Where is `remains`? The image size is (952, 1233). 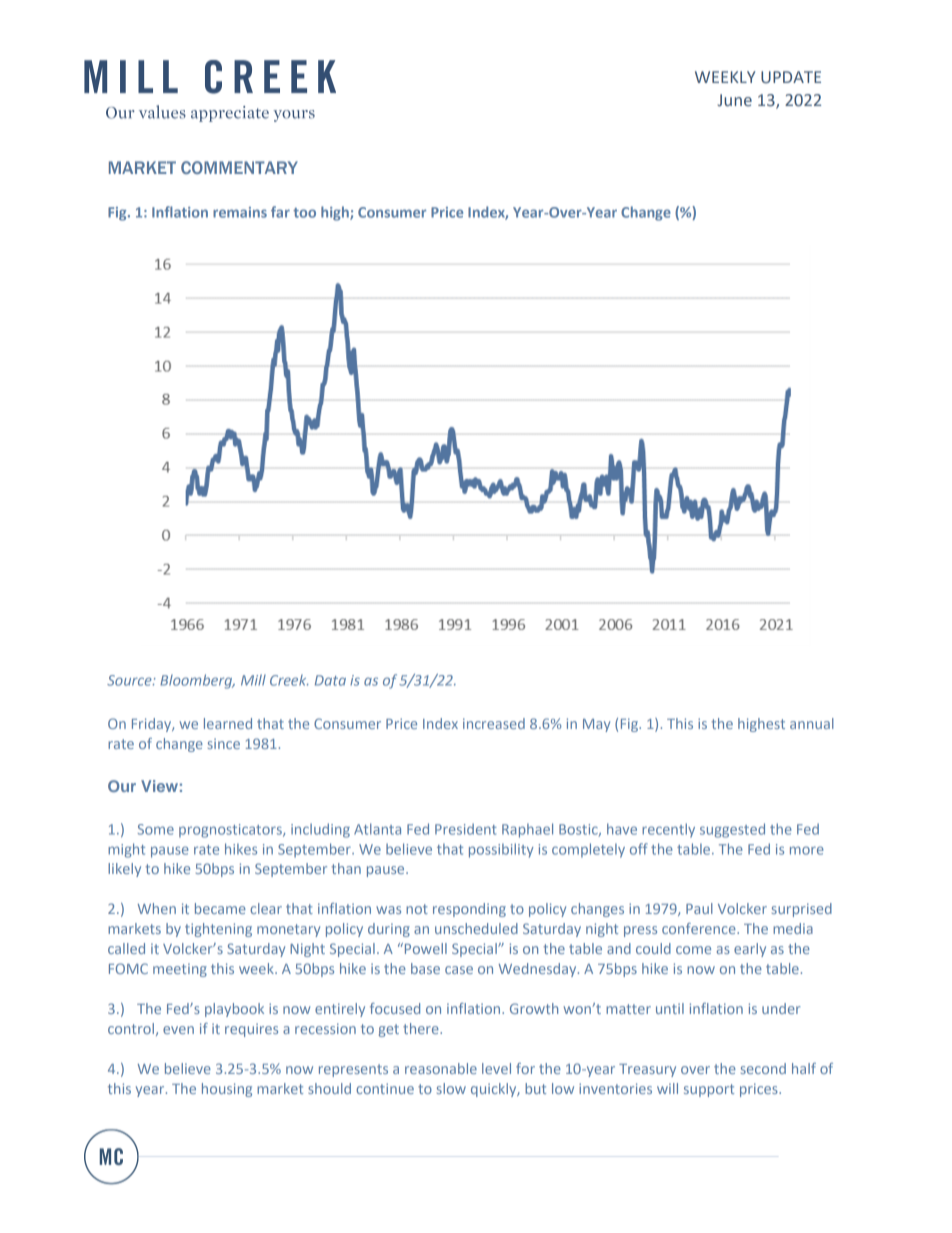
remains is located at coordinates (240, 212).
